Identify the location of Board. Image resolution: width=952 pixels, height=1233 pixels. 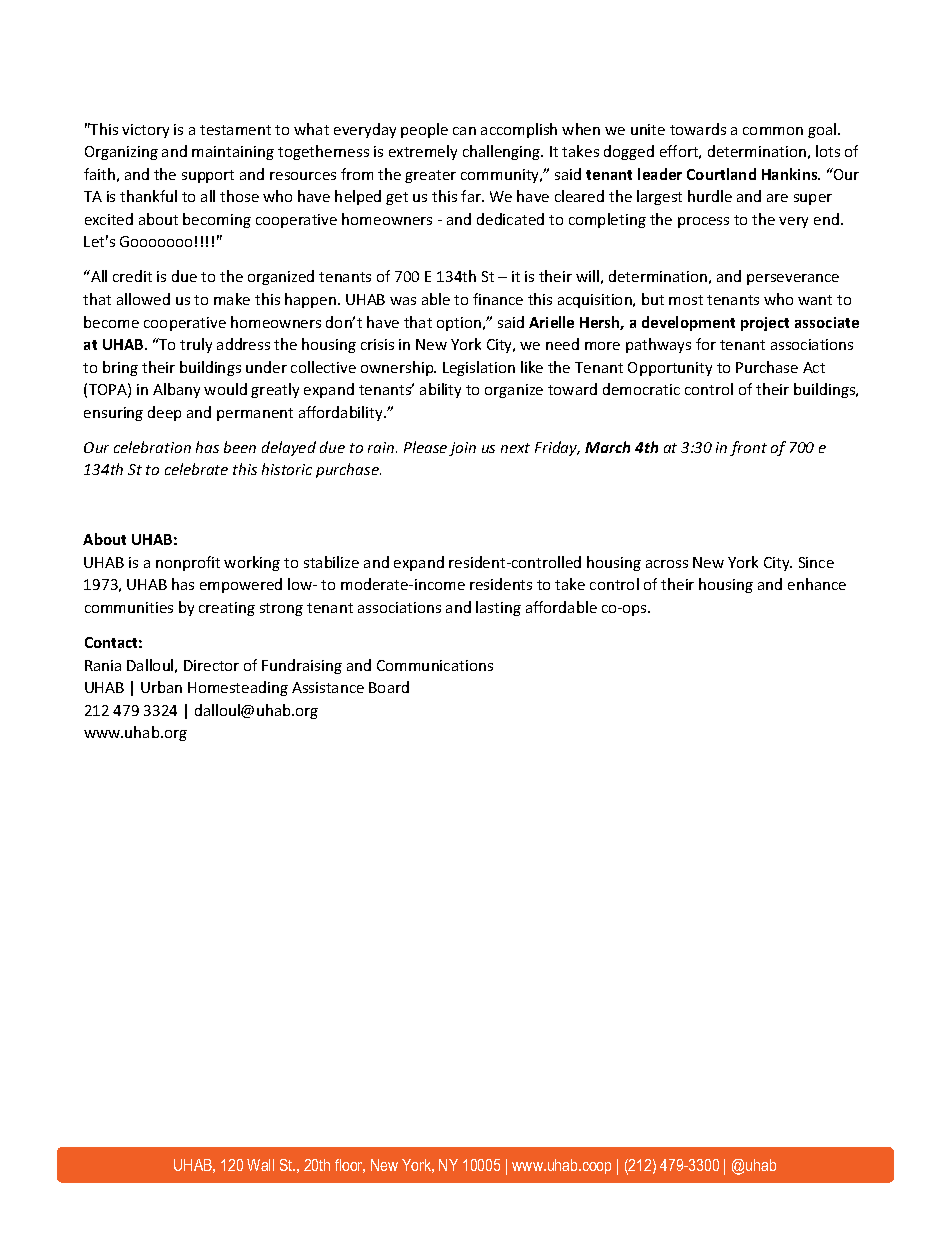
(389, 687).
